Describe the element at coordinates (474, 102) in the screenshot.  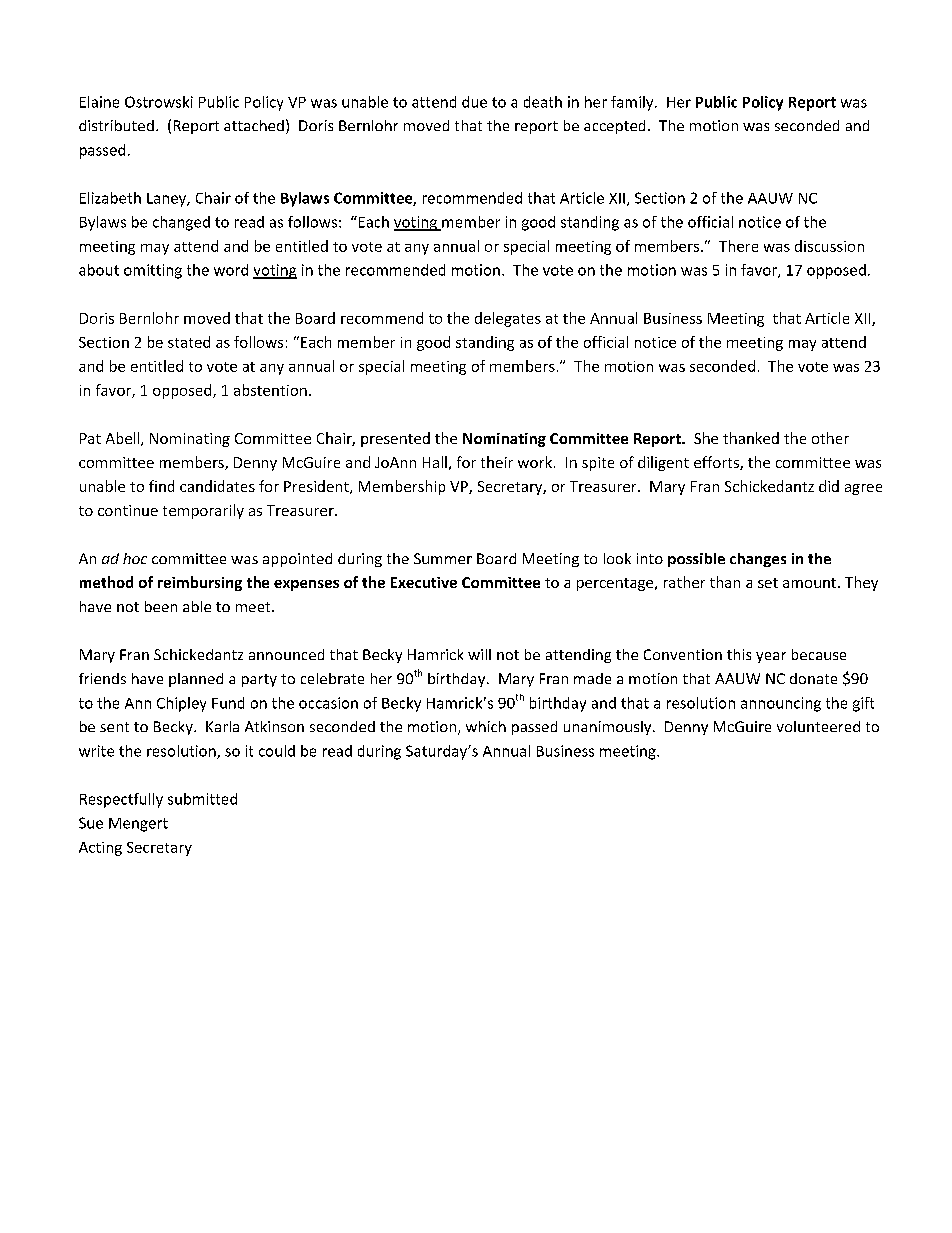
I see `due` at that location.
